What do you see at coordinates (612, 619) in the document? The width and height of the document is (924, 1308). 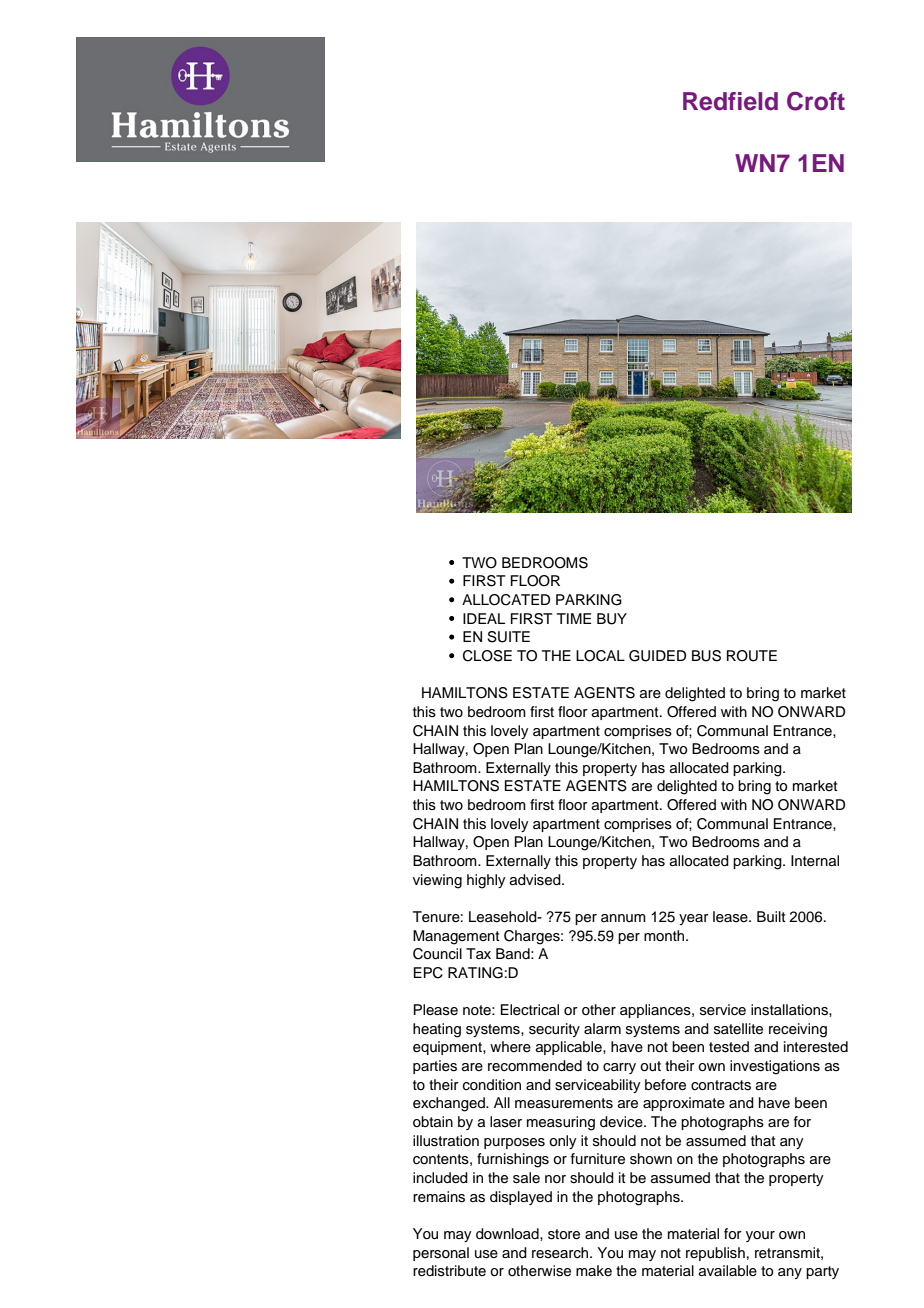 I see `BUY` at bounding box center [612, 619].
